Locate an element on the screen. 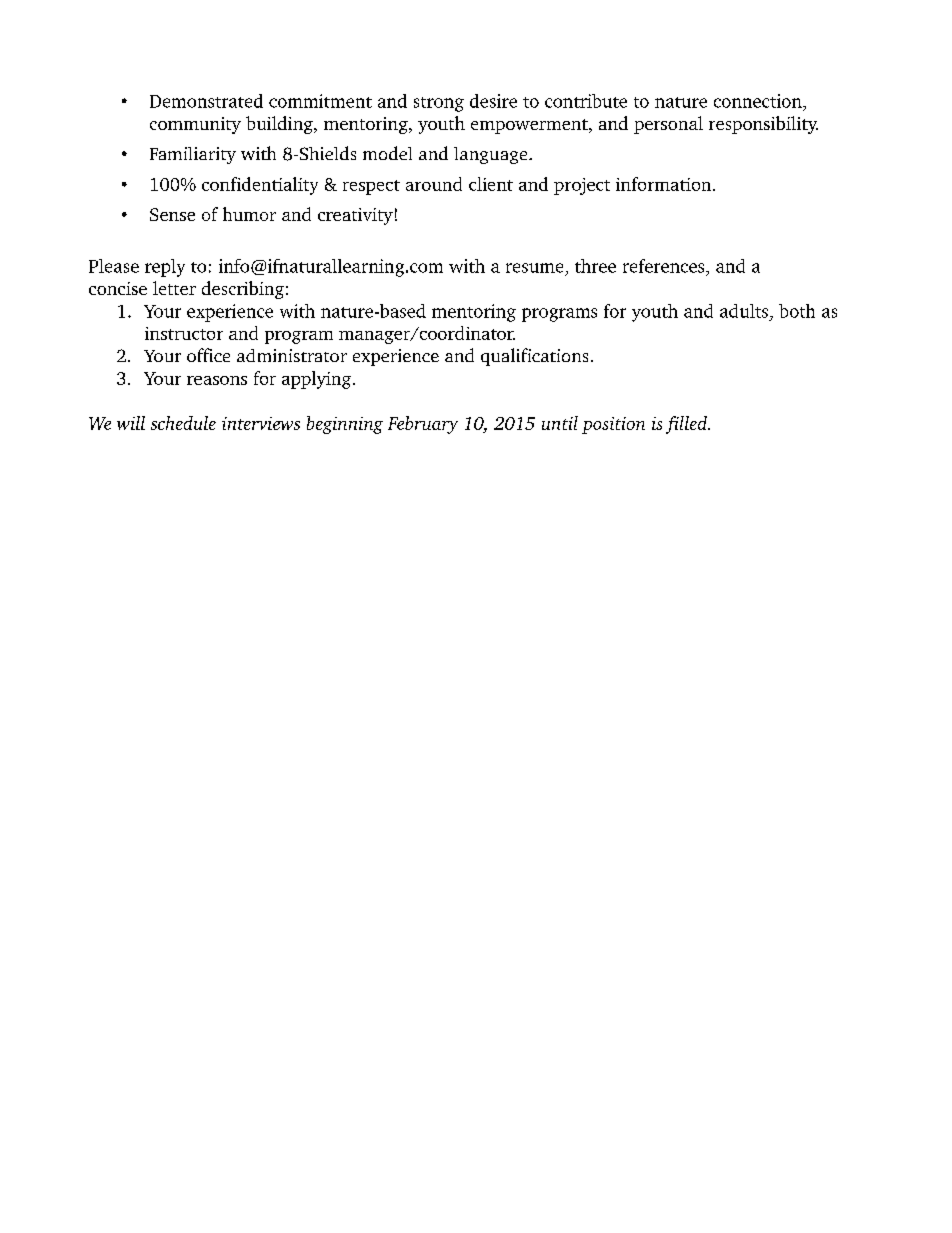 Image resolution: width=952 pixels, height=1233 pixels. February is located at coordinates (423, 425).
